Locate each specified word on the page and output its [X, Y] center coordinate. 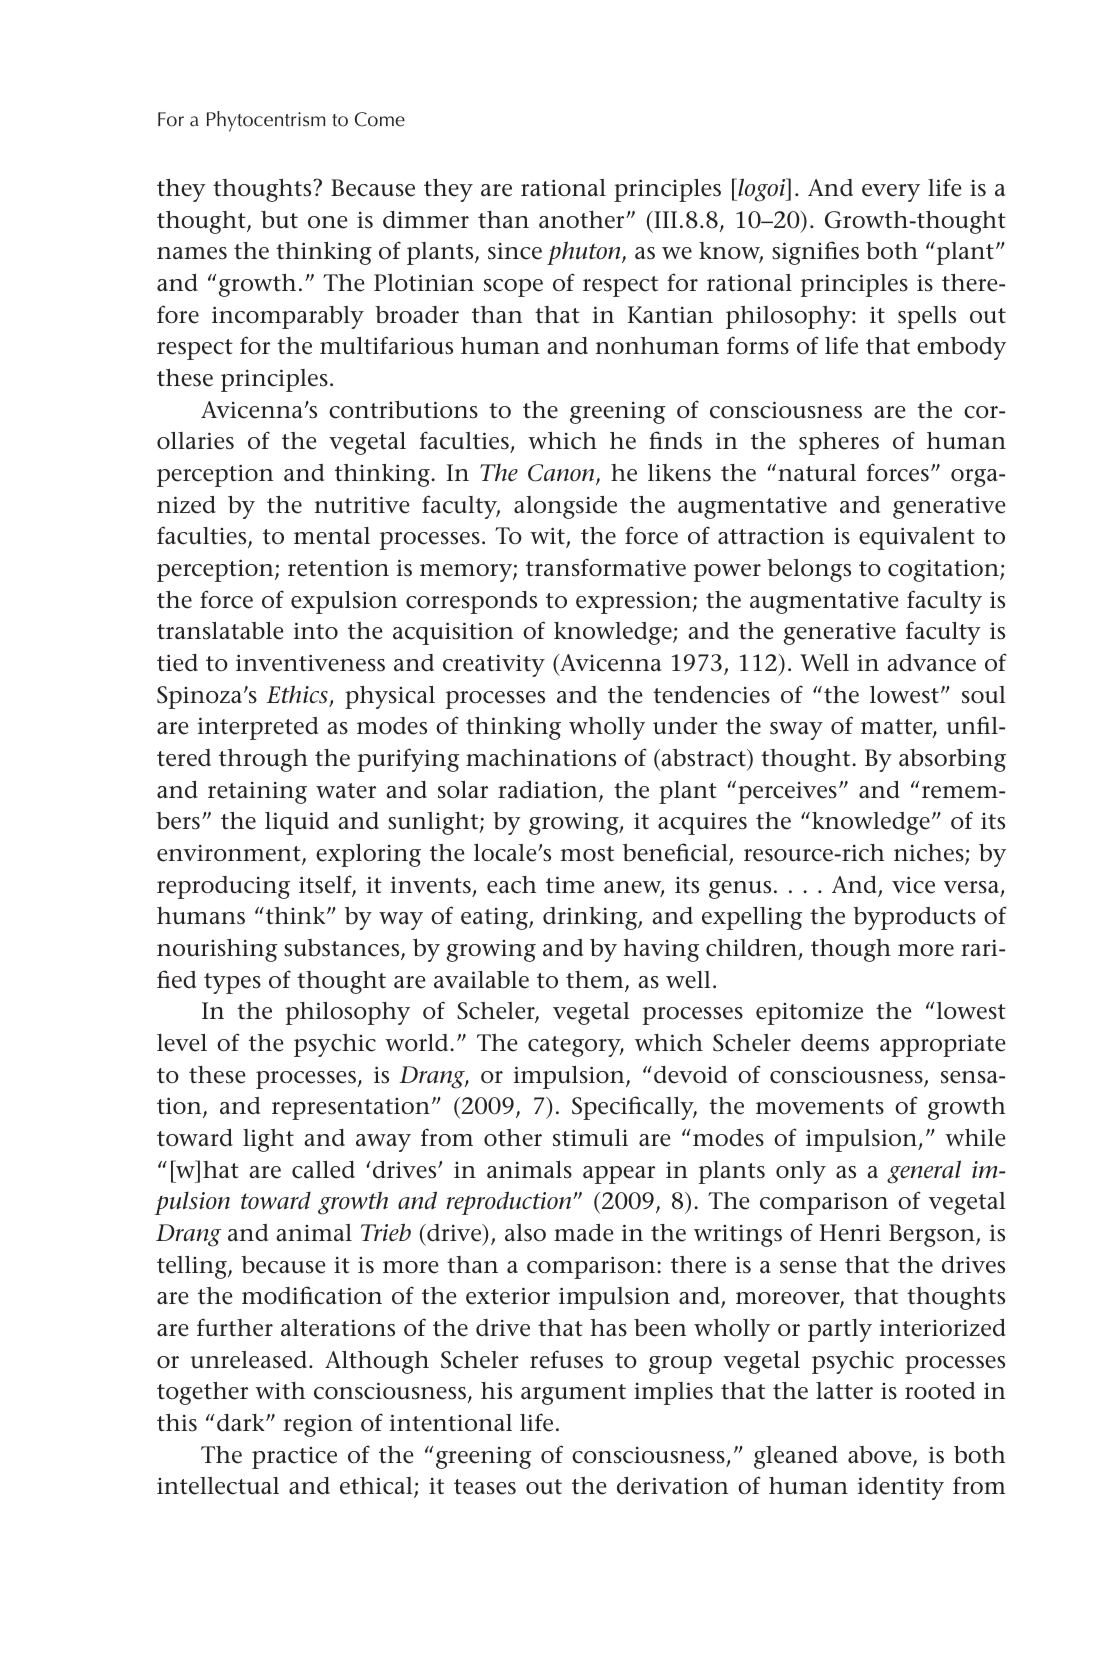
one [328, 222]
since [515, 251]
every [891, 193]
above [881, 1456]
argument [573, 1394]
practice [294, 1458]
